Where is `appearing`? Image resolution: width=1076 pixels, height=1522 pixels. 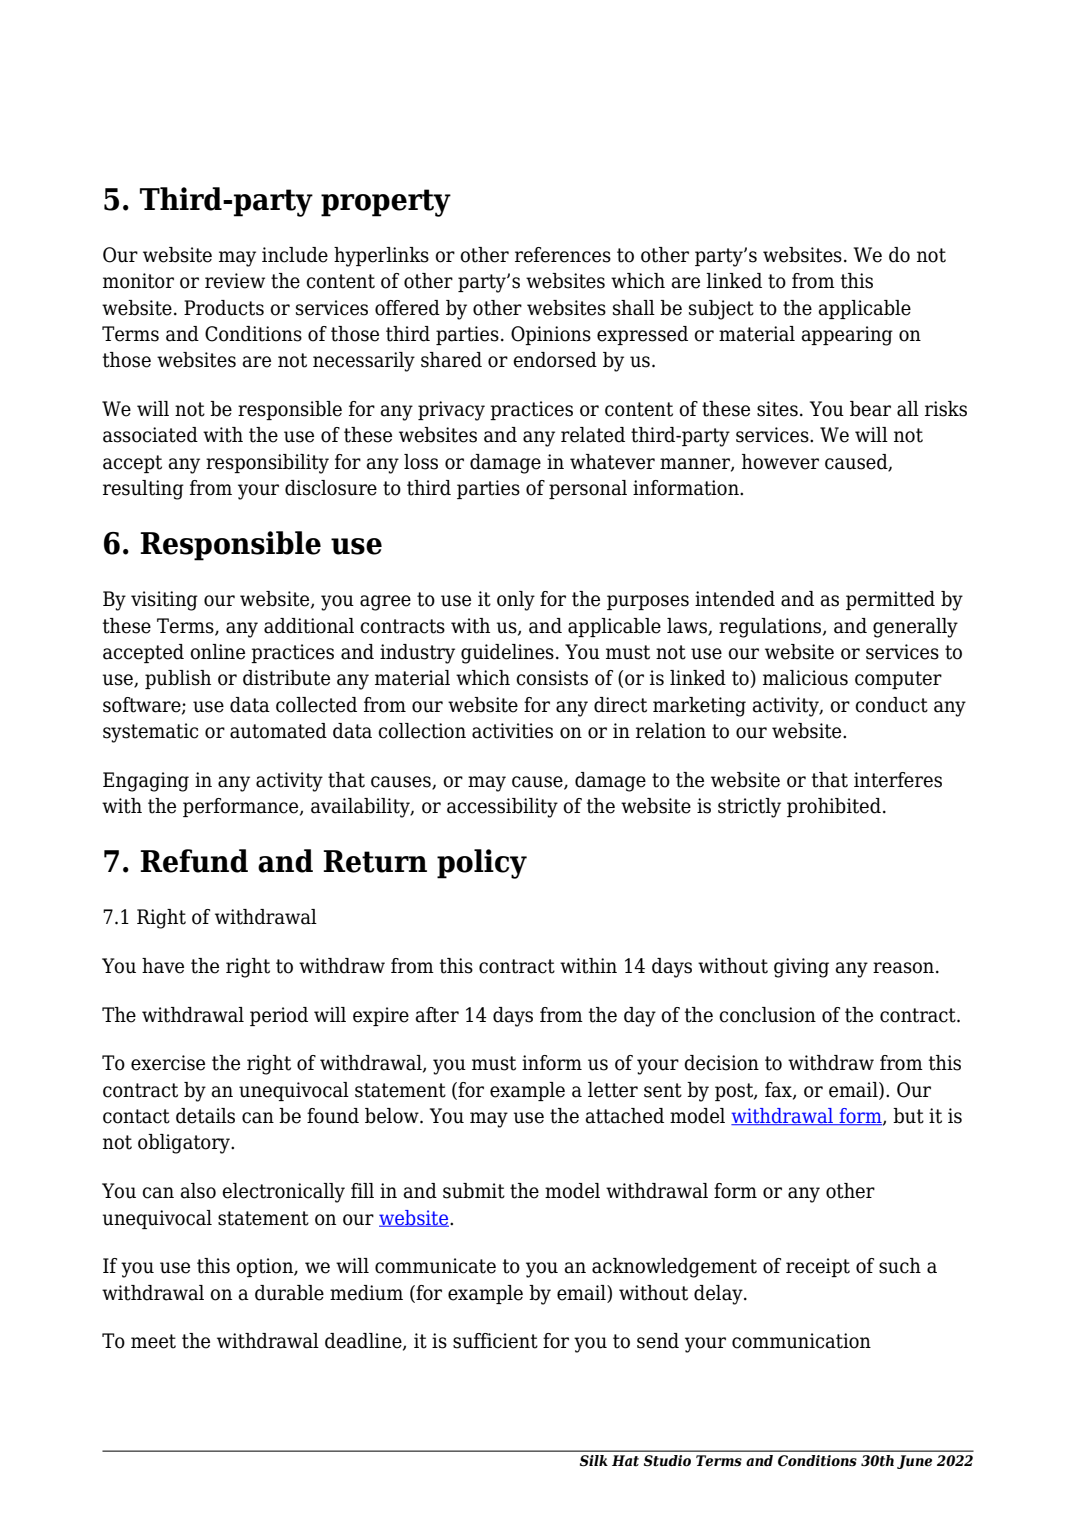 appearing is located at coordinates (847, 336).
